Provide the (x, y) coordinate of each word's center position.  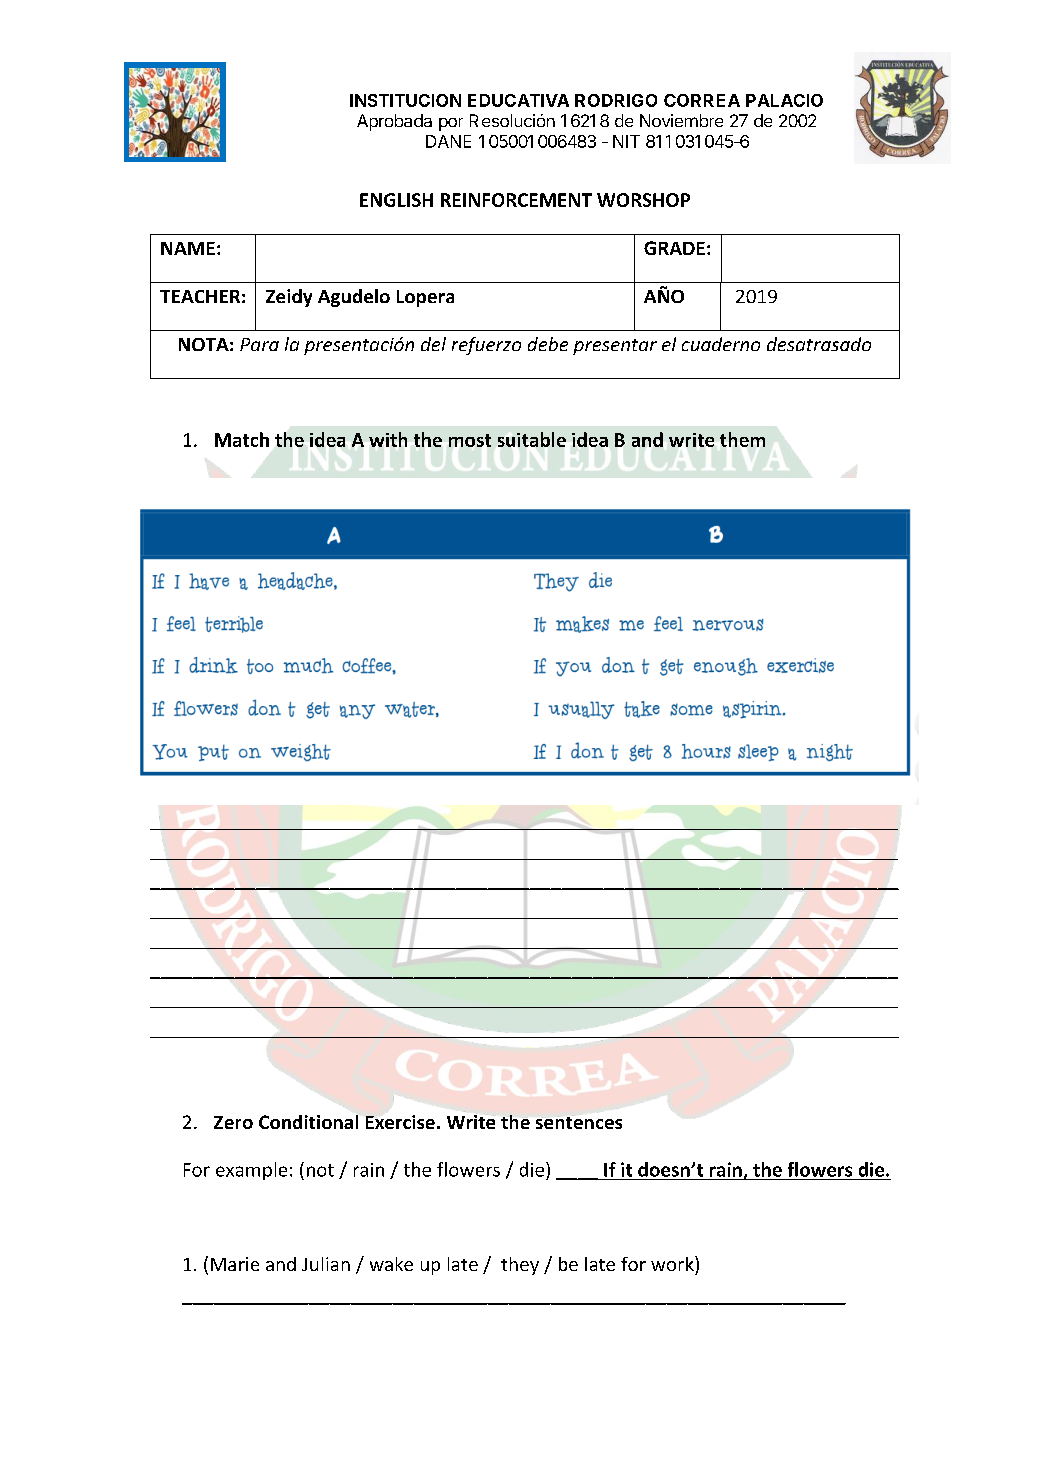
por (451, 124)
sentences (579, 1122)
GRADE (674, 248)
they (520, 1266)
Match (242, 439)
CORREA (702, 100)
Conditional (308, 1122)
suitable (532, 439)
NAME (188, 248)
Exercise (400, 1122)
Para (259, 344)
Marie (235, 1264)
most (470, 440)
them (742, 439)
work (673, 1263)
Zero (233, 1122)
